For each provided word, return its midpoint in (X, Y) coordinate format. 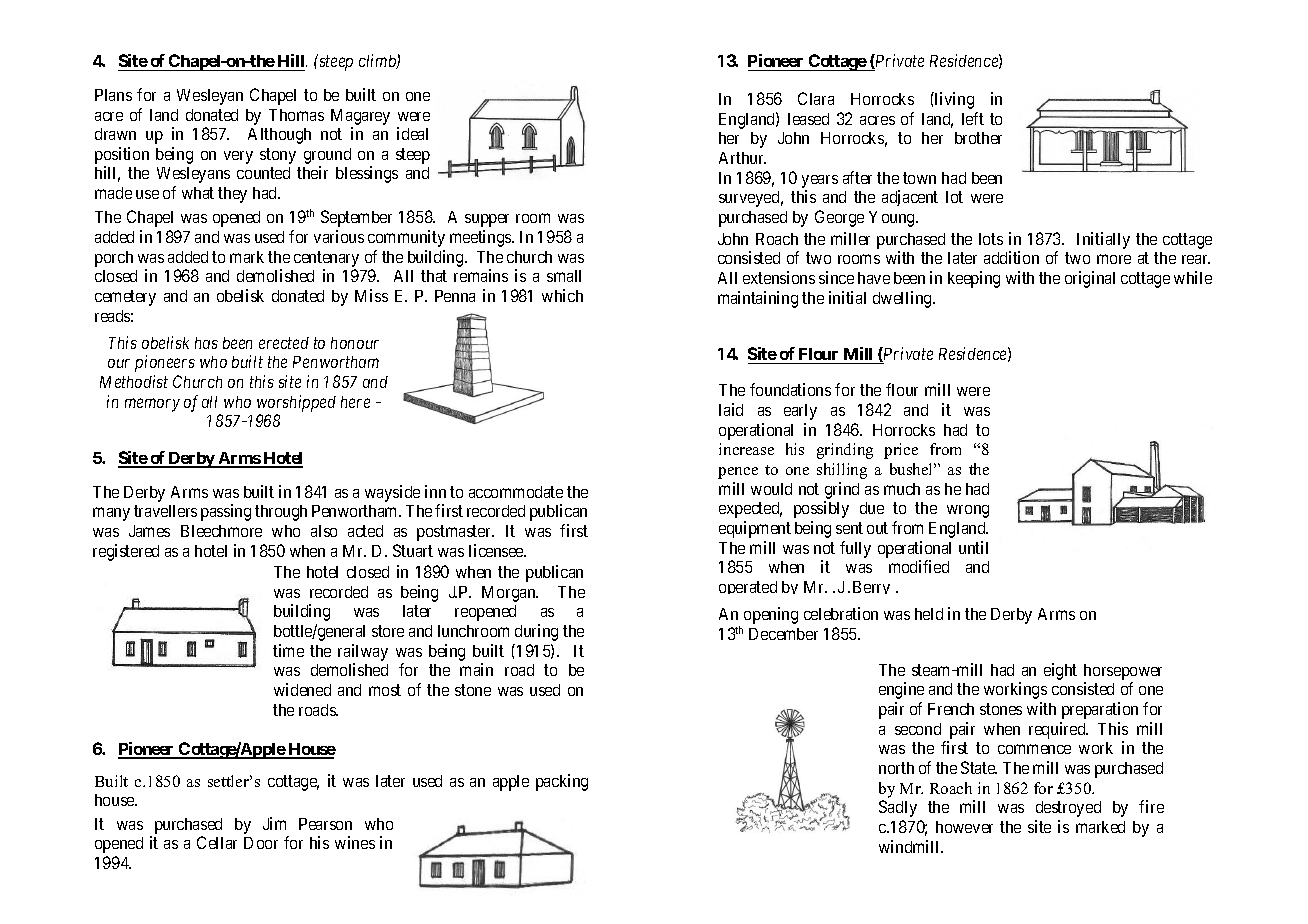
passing (226, 512)
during (536, 632)
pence (738, 473)
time (288, 650)
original (1090, 279)
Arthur (742, 158)
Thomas (296, 115)
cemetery (125, 298)
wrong (968, 511)
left (973, 118)
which (562, 295)
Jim (274, 823)
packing (562, 782)
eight (1060, 671)
